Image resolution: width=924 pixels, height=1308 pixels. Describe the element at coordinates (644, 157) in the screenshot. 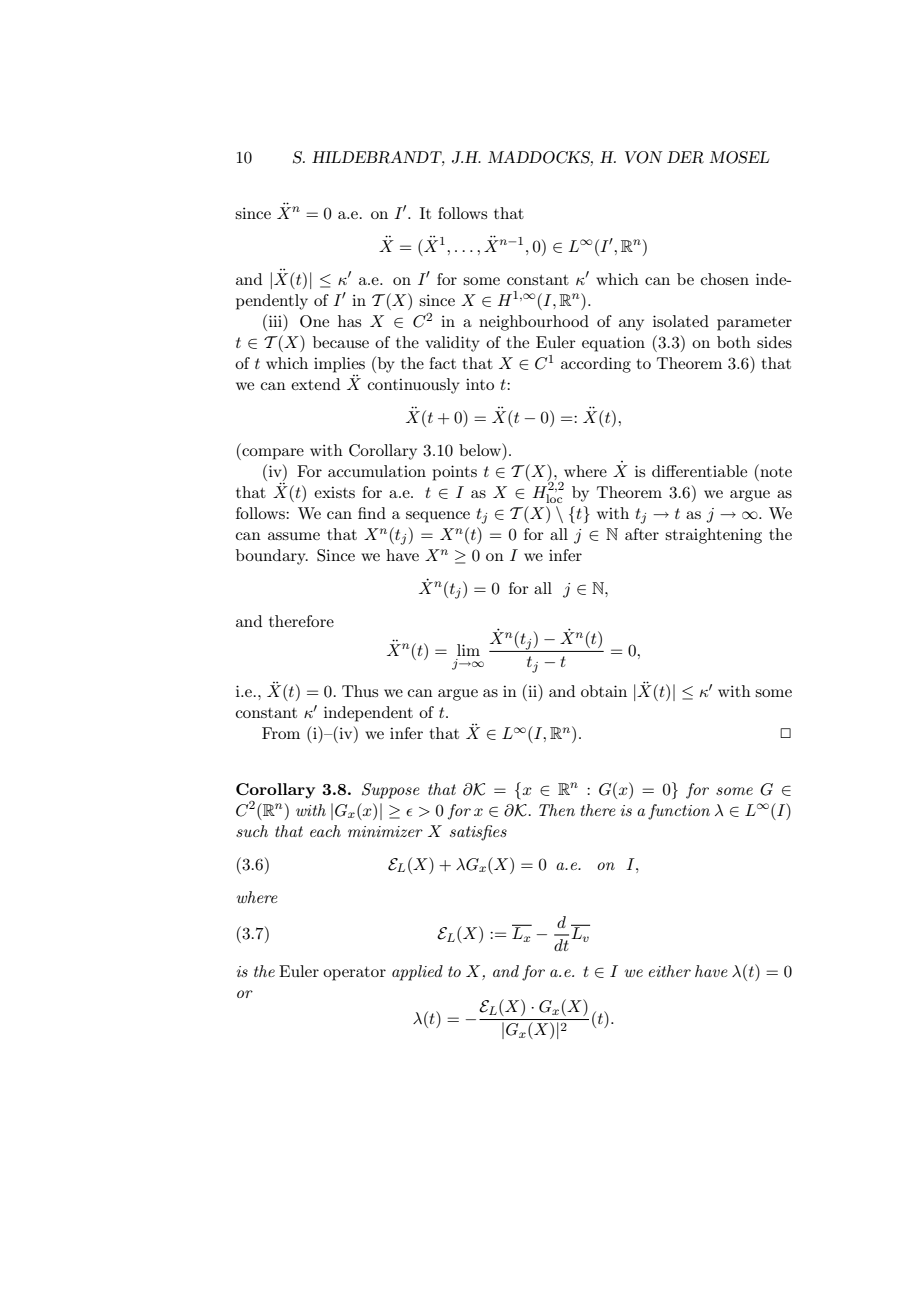

I see `VON` at that location.
